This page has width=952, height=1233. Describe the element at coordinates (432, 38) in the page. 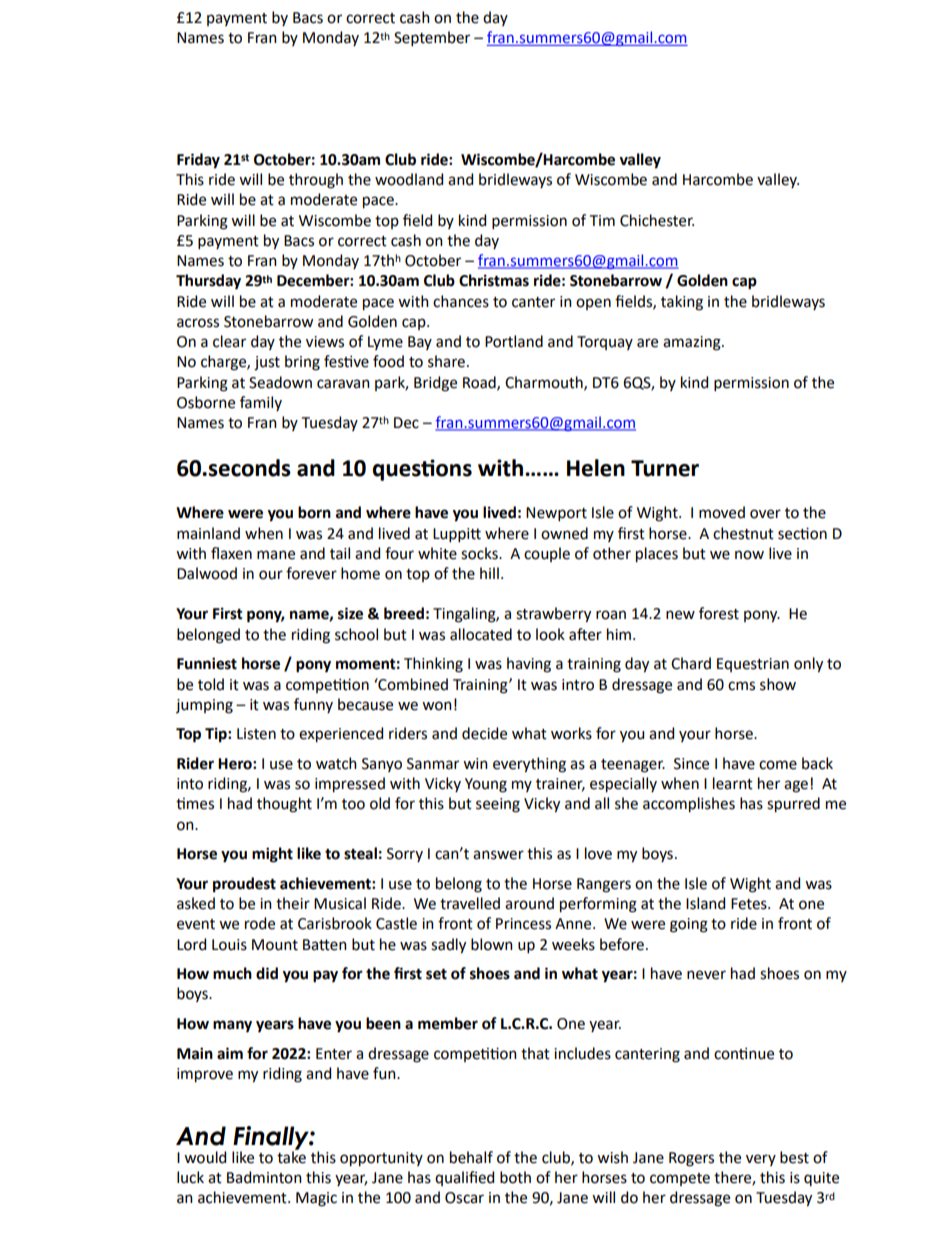

I see `September` at that location.
